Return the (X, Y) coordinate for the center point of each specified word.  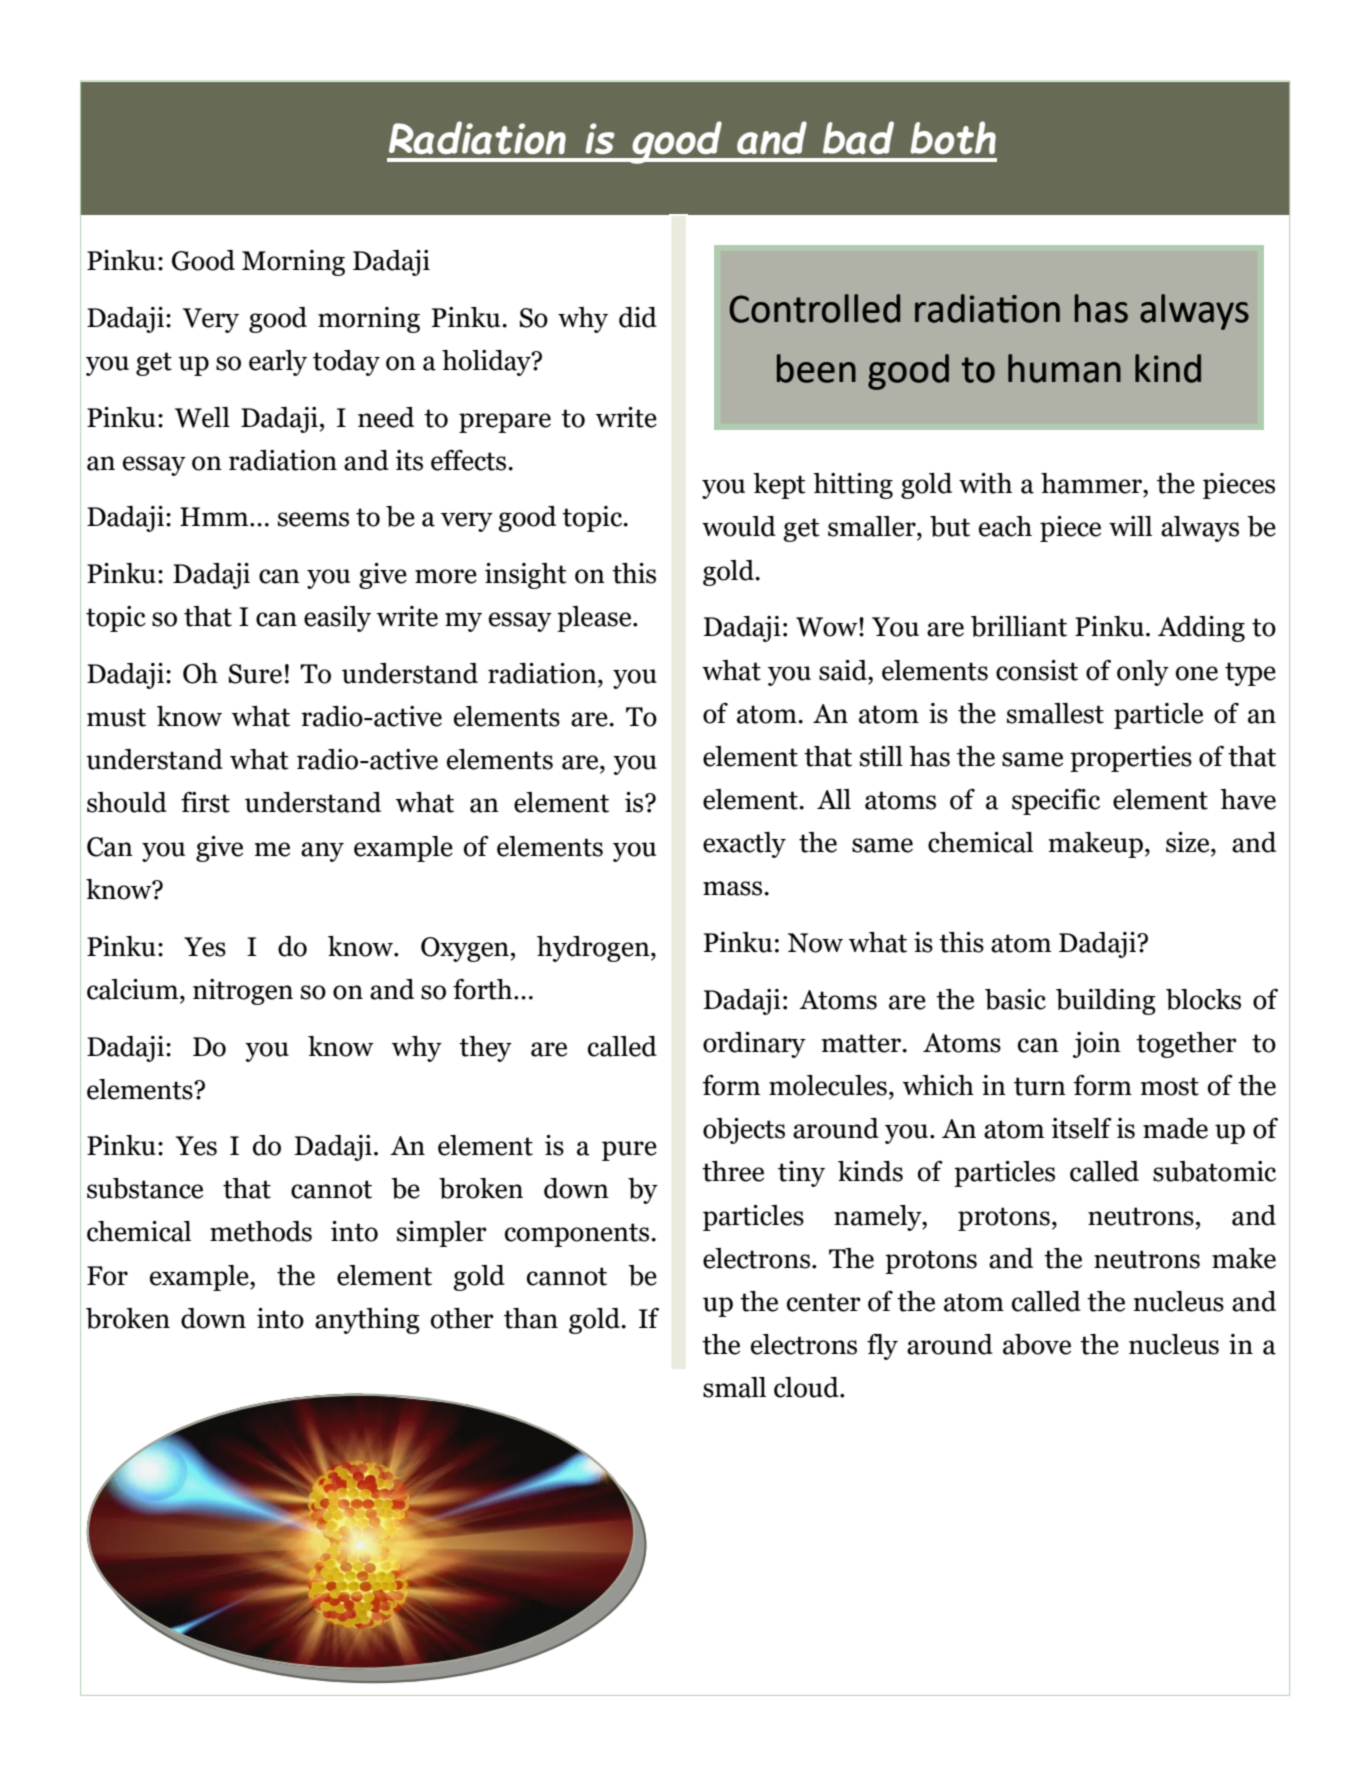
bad (858, 137)
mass (734, 888)
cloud (807, 1387)
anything (367, 1321)
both (953, 137)
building (1106, 1002)
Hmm (215, 516)
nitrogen (243, 992)
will (1130, 526)
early (278, 363)
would (739, 526)
